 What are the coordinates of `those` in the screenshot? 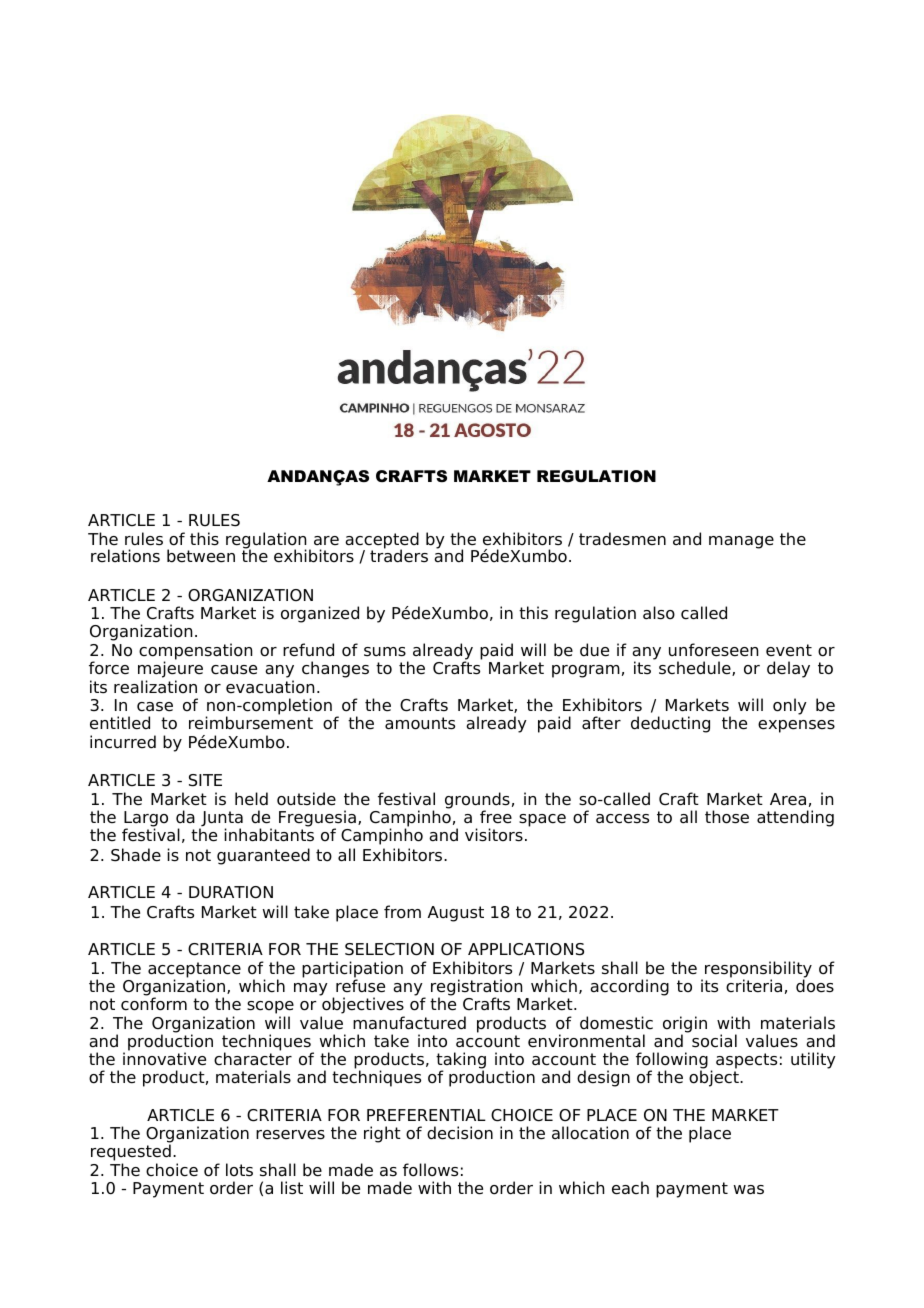 It's located at (727, 817).
